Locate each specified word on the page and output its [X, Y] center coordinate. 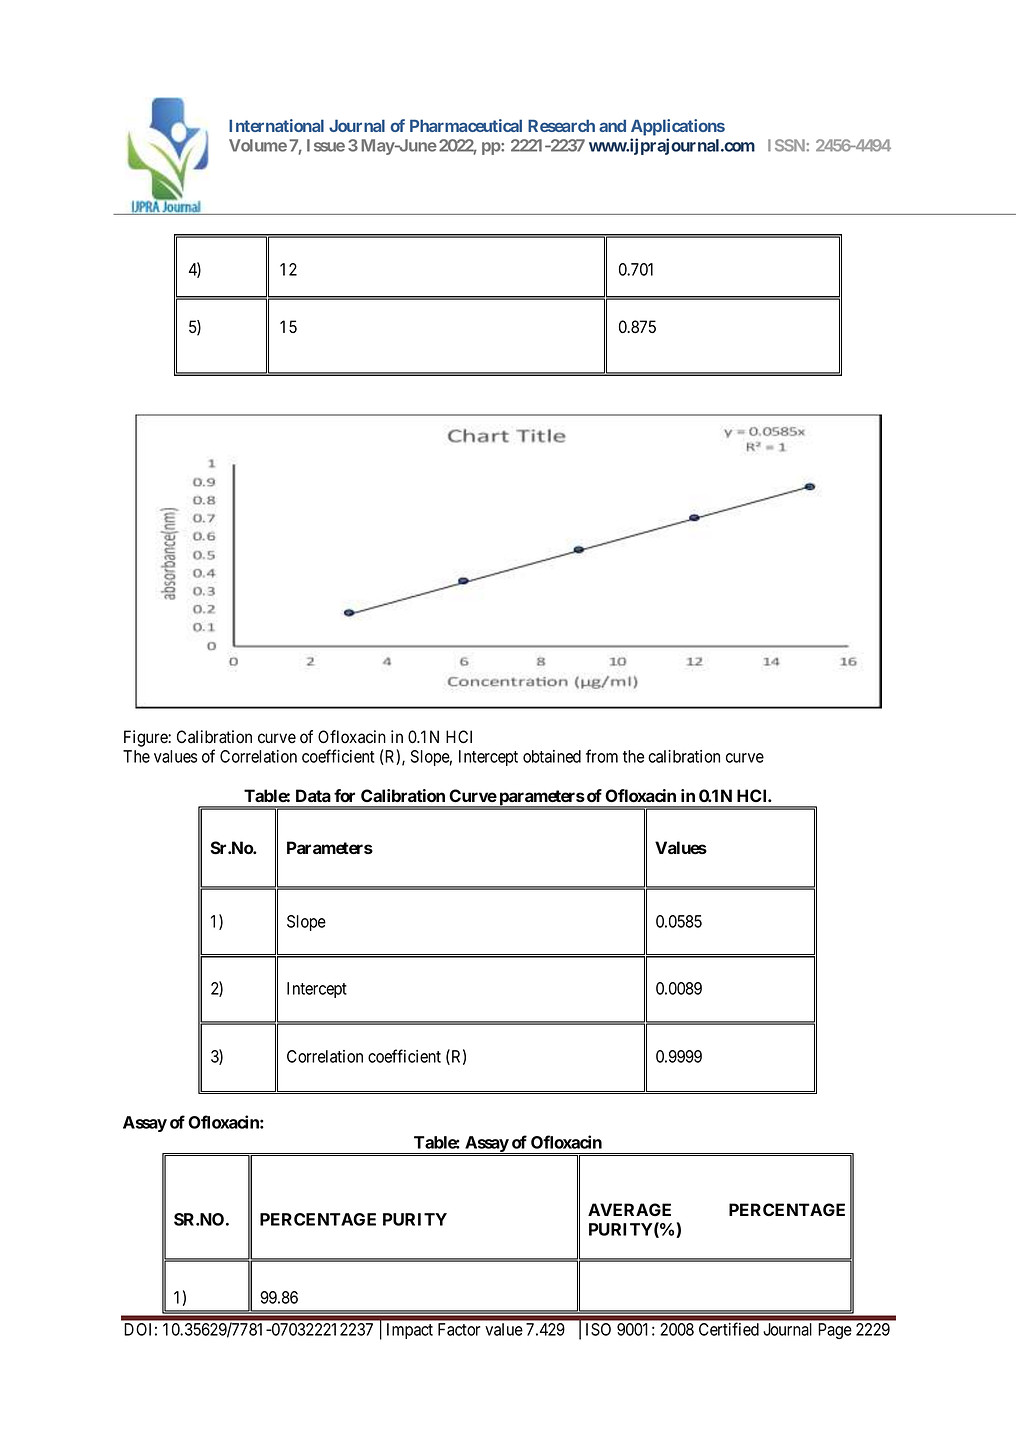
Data [313, 795]
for [344, 795]
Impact [410, 1331]
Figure [146, 738]
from [602, 756]
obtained [552, 756]
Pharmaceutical [466, 125]
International [276, 125]
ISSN [787, 145]
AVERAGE [629, 1209]
